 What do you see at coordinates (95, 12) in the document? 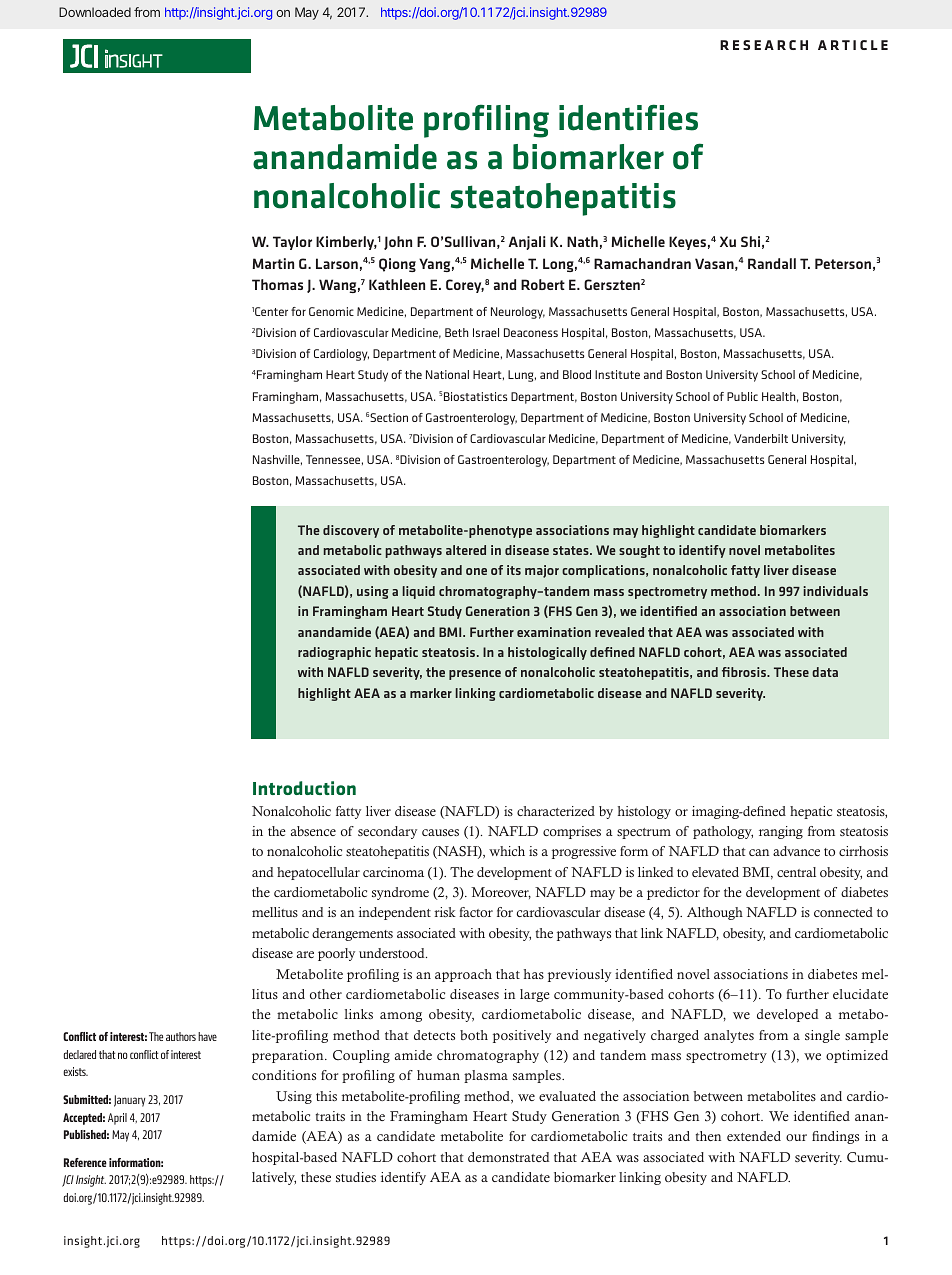
I see `Downloaded` at bounding box center [95, 12].
